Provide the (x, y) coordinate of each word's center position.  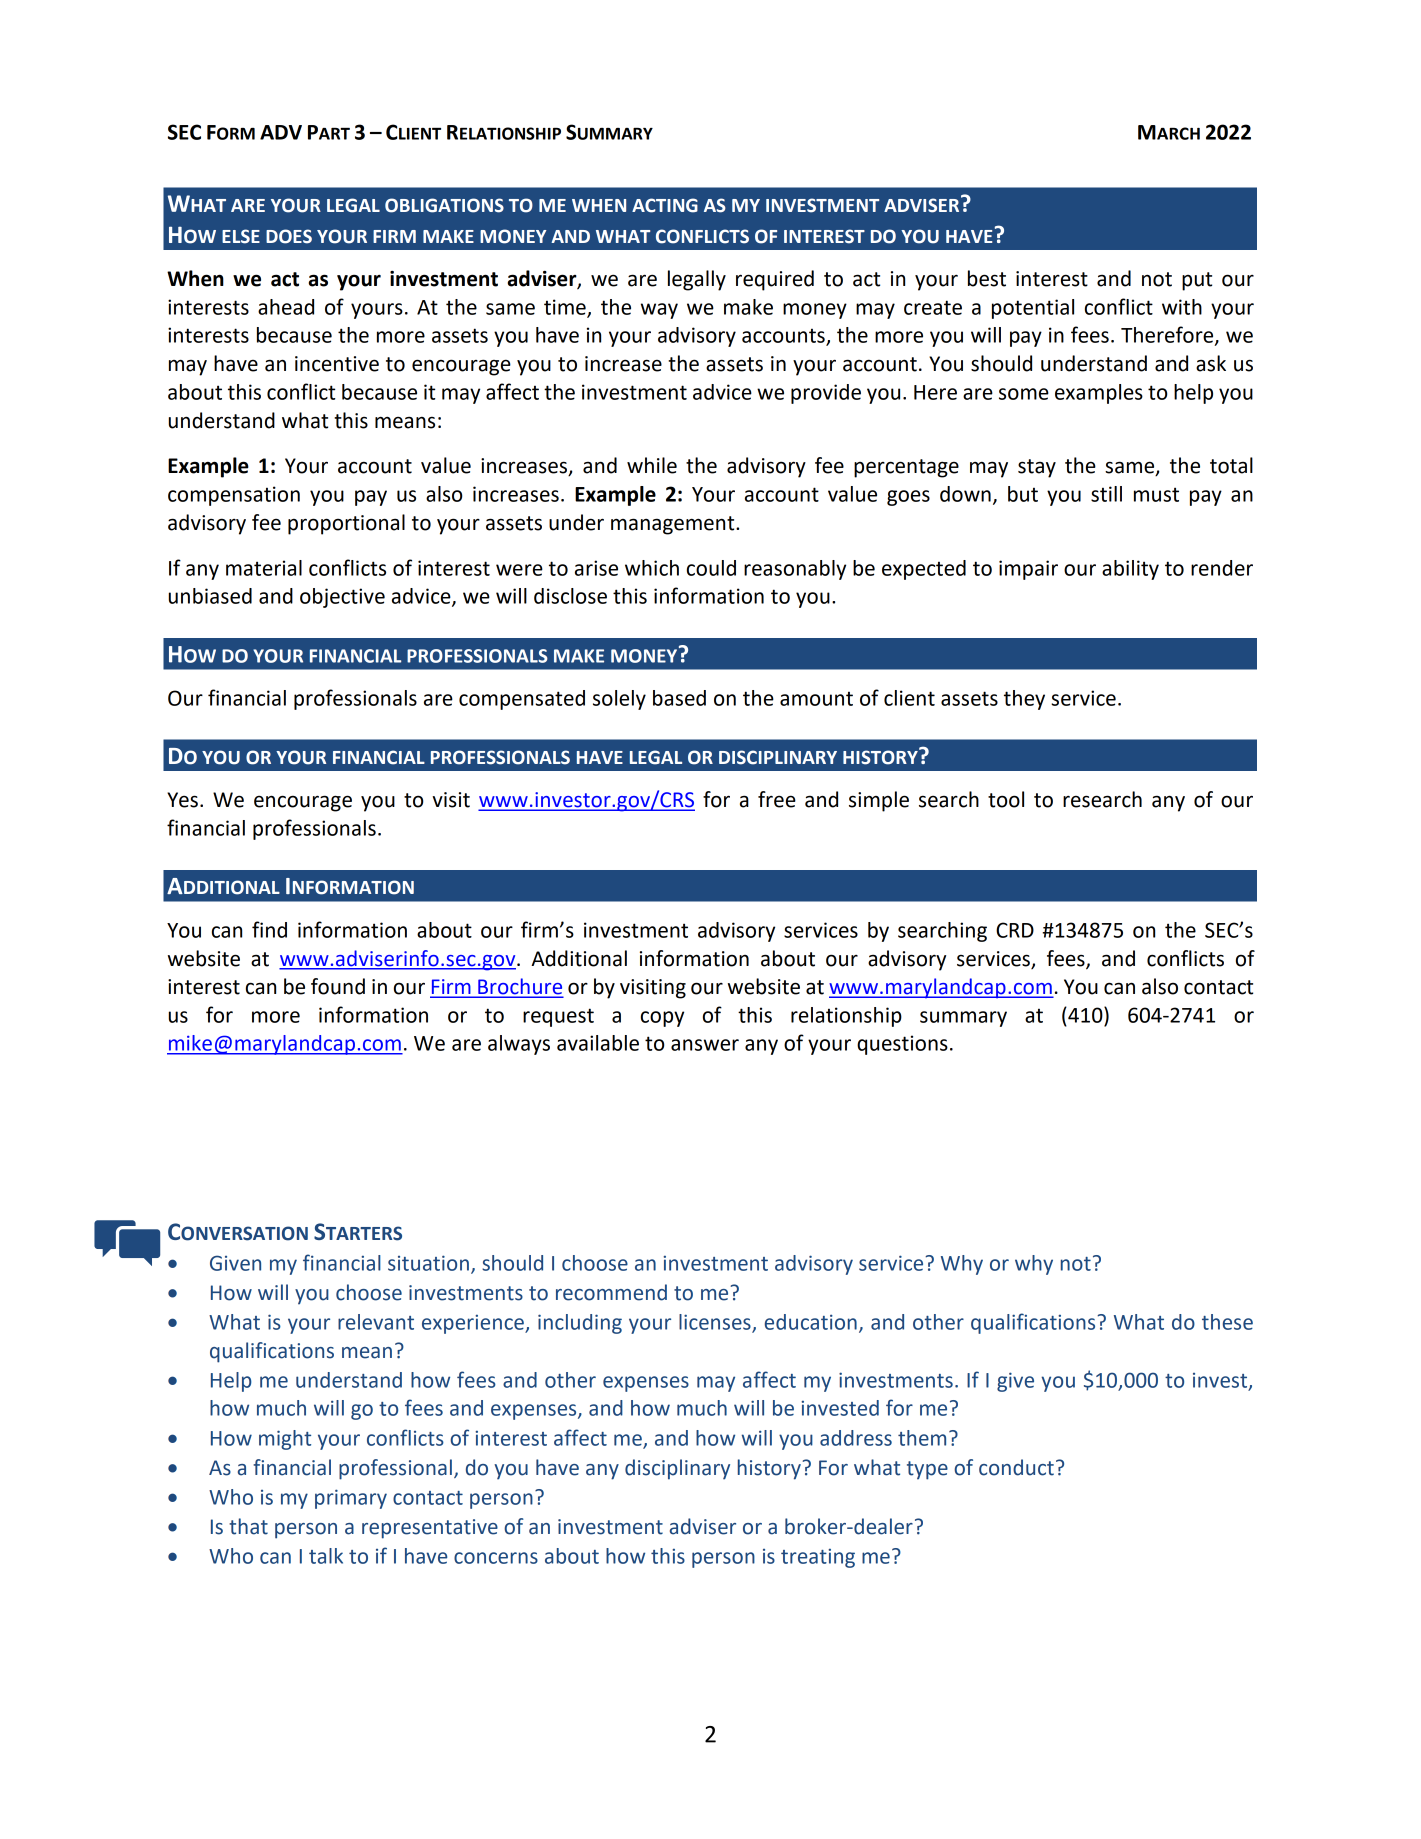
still (1106, 494)
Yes (182, 800)
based (679, 698)
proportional (346, 524)
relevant (376, 1322)
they (1024, 700)
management (674, 525)
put (1197, 281)
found (338, 986)
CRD (1015, 930)
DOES (289, 236)
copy (662, 1019)
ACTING (665, 205)
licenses (716, 1323)
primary (351, 1499)
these (1227, 1322)
